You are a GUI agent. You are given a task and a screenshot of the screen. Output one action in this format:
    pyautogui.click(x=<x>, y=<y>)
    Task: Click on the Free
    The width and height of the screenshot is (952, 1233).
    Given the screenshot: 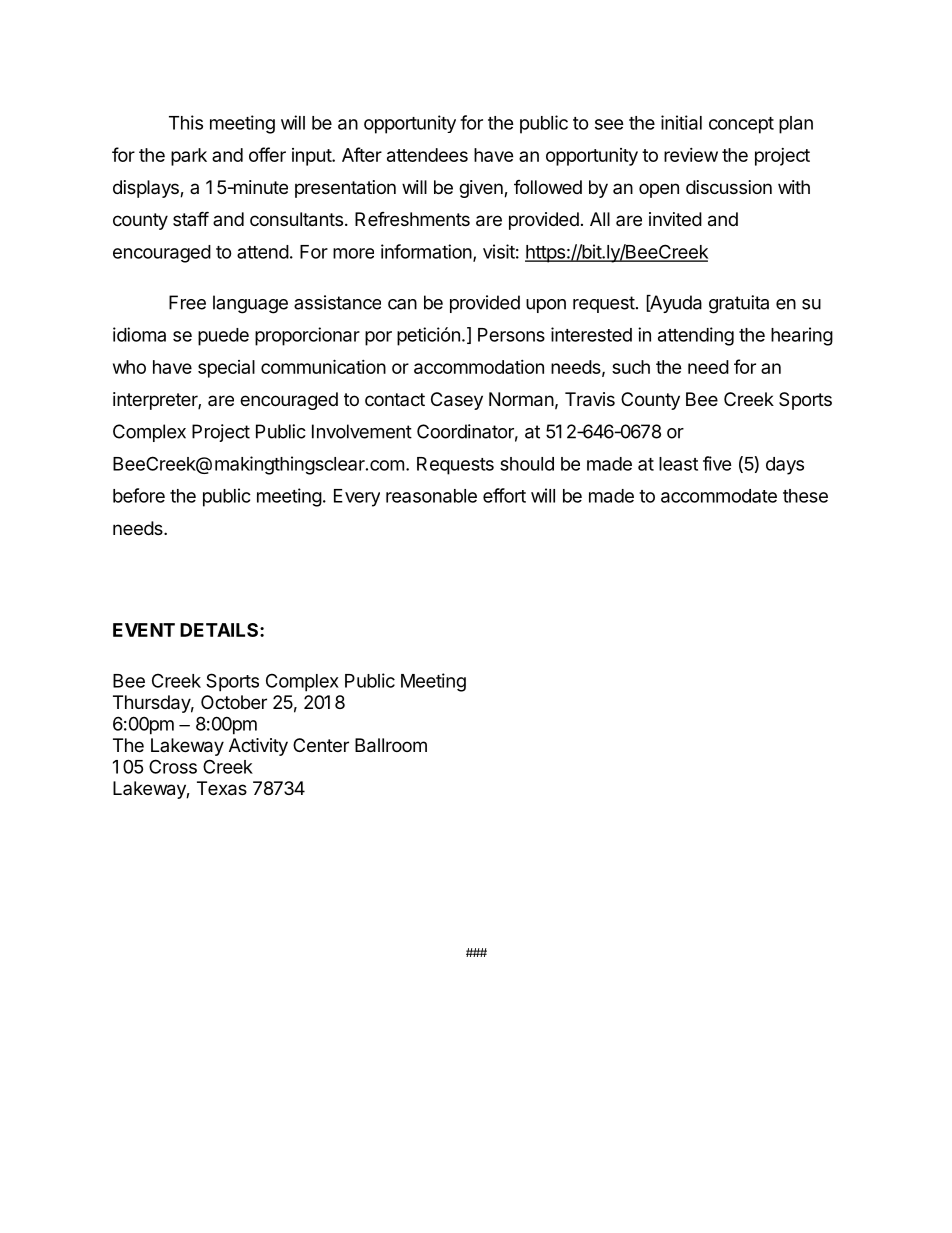 What is the action you would take?
    pyautogui.click(x=187, y=302)
